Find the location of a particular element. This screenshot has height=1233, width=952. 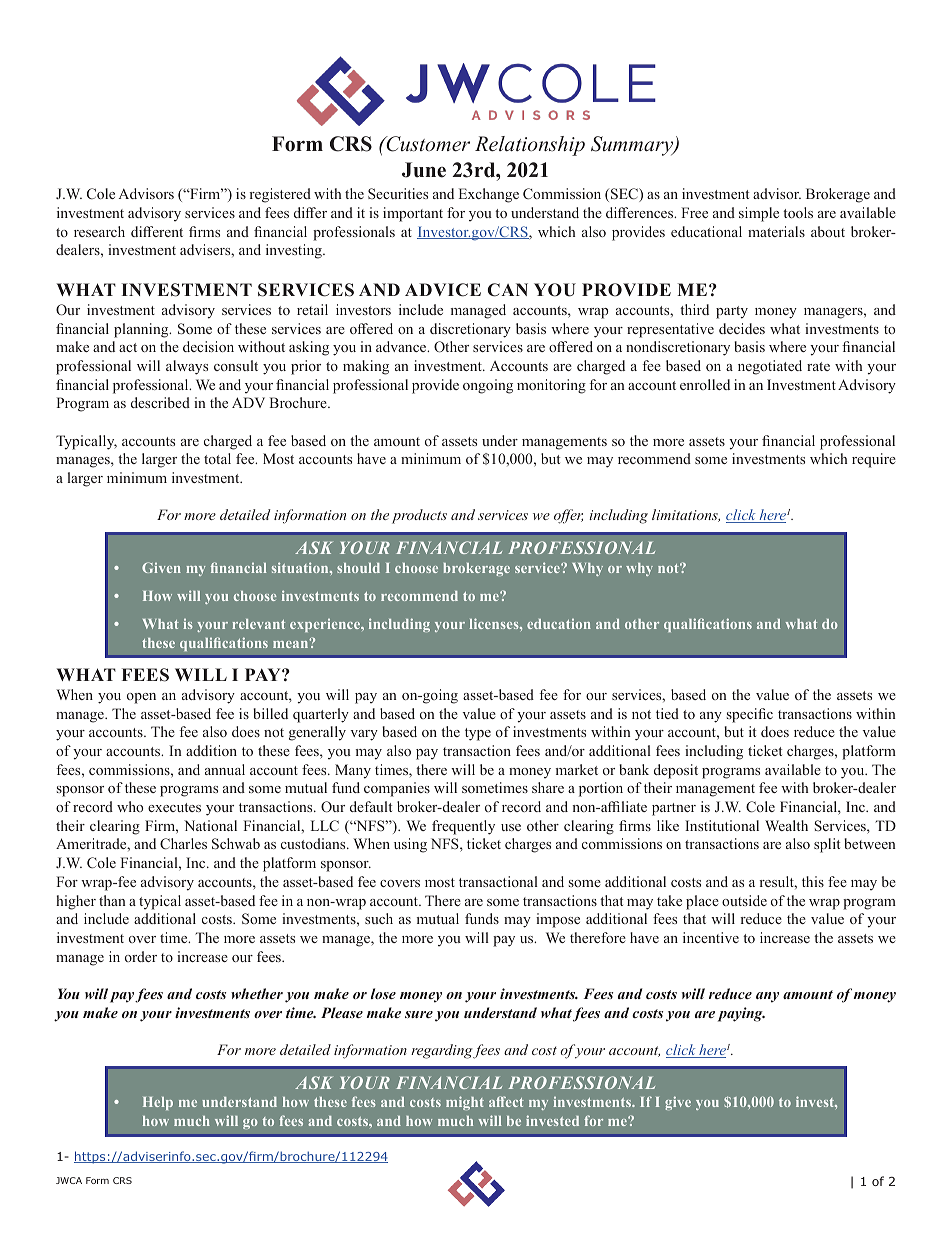

annual is located at coordinates (225, 769).
